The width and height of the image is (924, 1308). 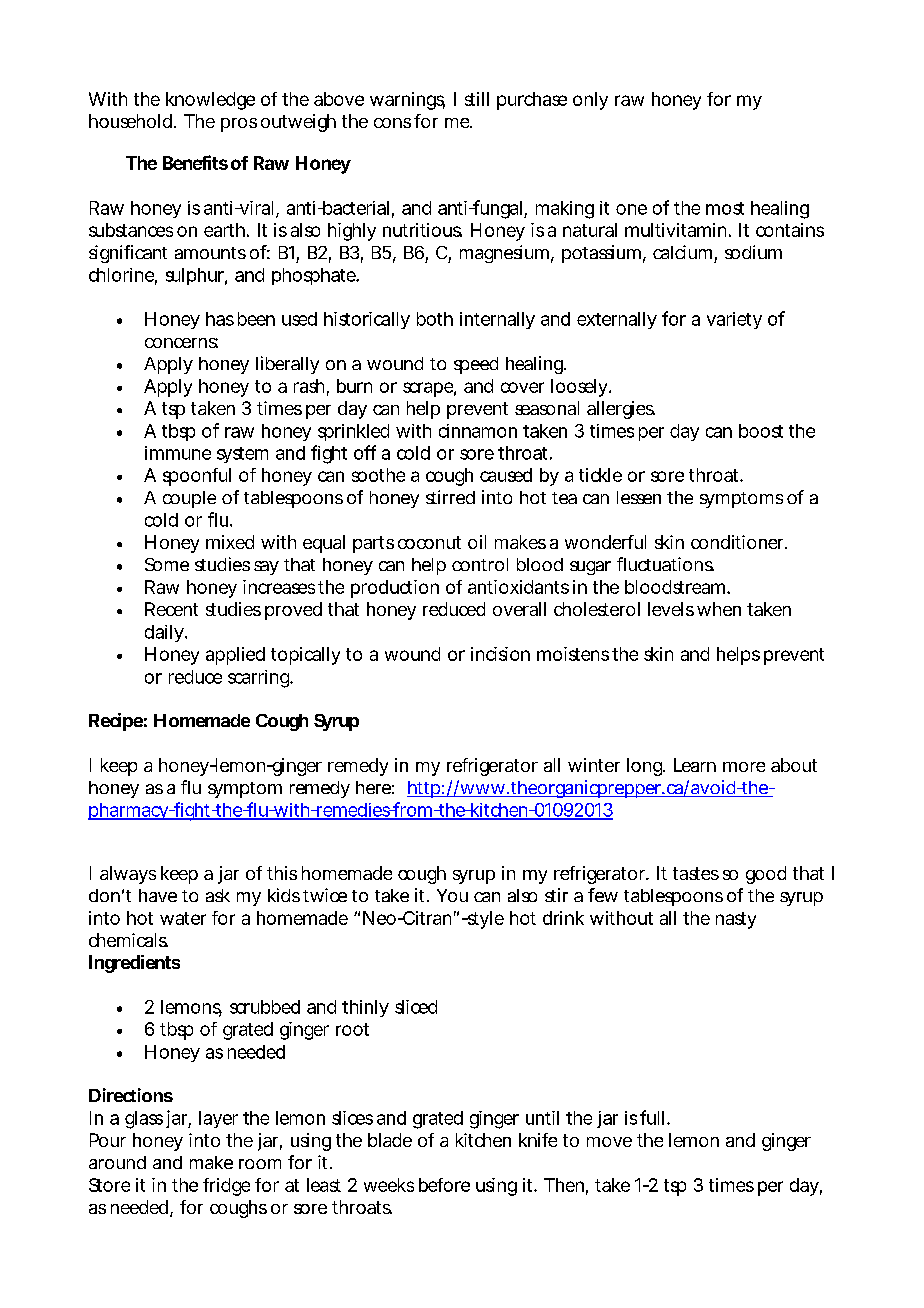 I want to click on water, so click(x=183, y=918).
